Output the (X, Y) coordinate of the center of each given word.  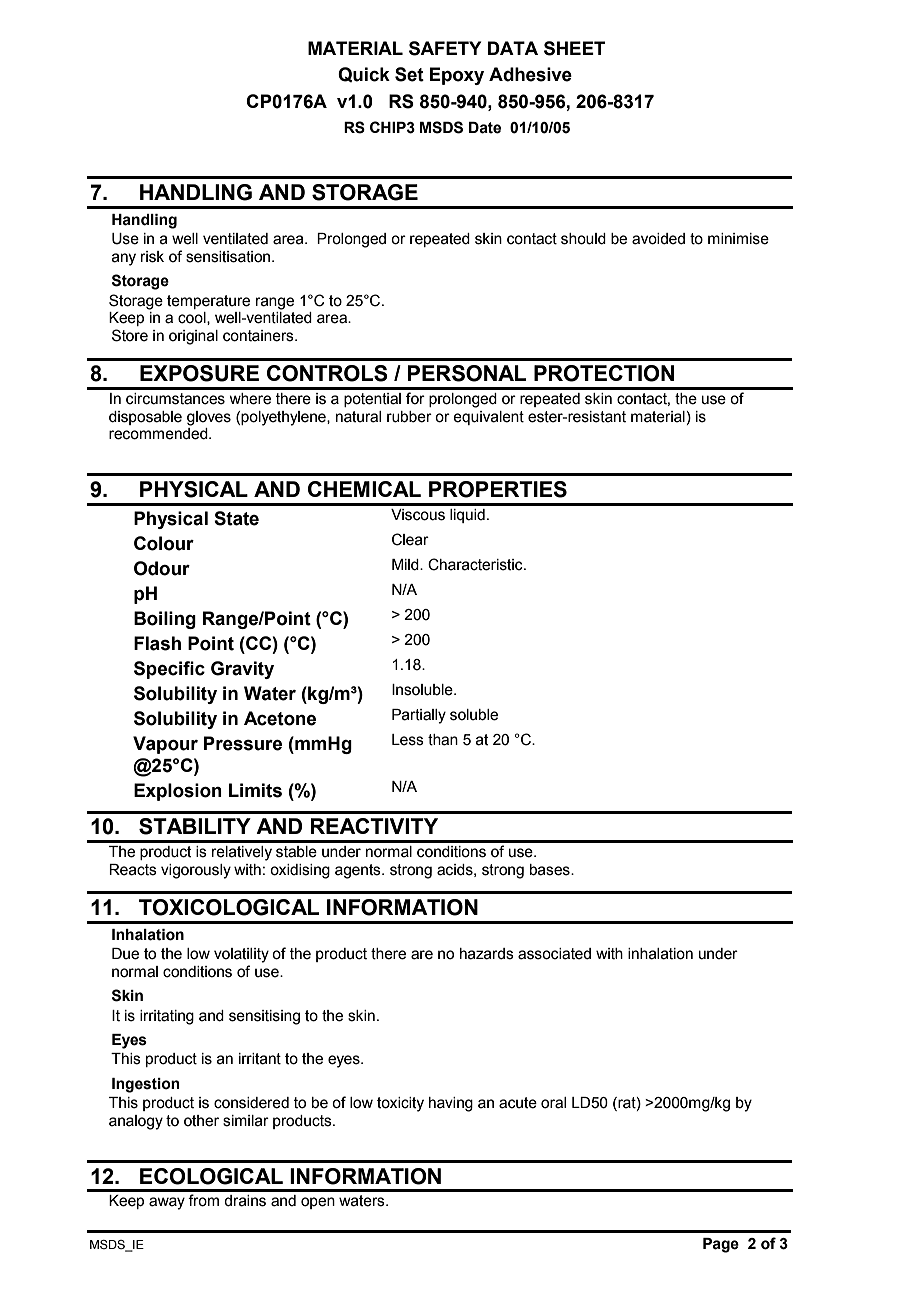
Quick (364, 74)
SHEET (574, 48)
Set (409, 74)
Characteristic (476, 564)
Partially (419, 716)
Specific (169, 670)
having (451, 1104)
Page (721, 1245)
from (203, 1200)
